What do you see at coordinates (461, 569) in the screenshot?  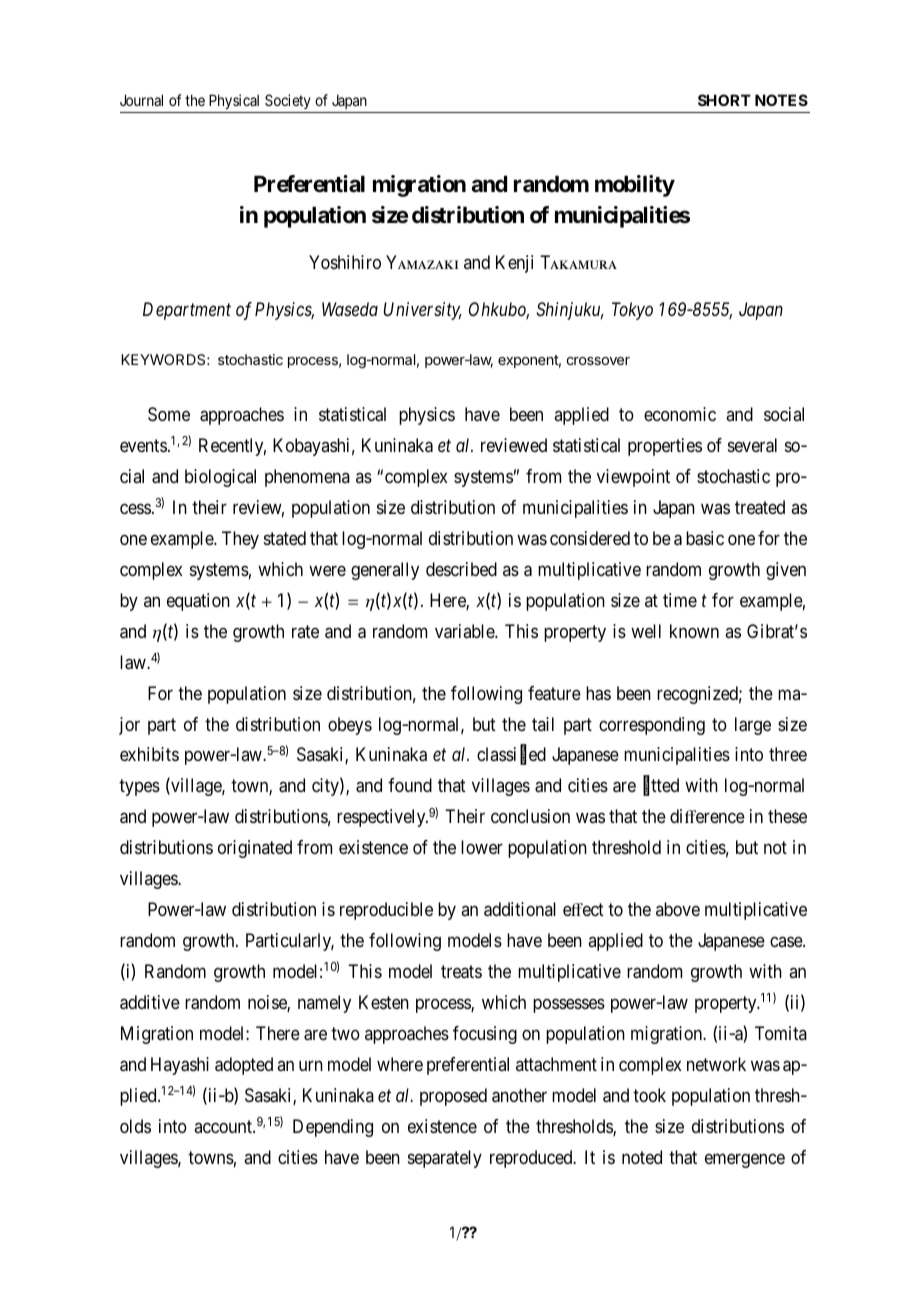 I see `described` at bounding box center [461, 569].
